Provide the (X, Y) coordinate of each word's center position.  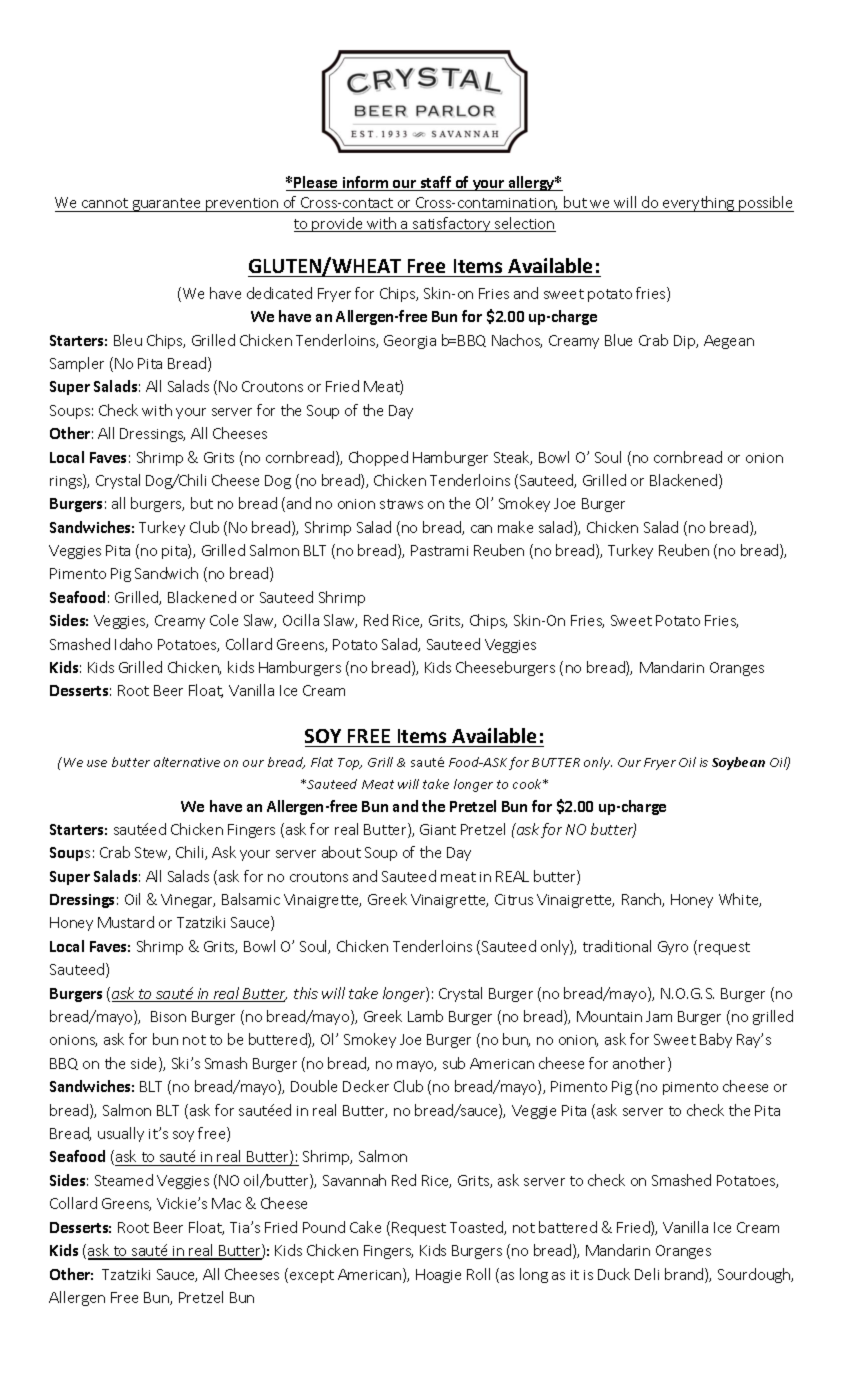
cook (528, 784)
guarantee (166, 205)
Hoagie (438, 1276)
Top (350, 764)
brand (685, 1275)
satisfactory (452, 224)
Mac (226, 1203)
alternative (187, 762)
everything (699, 204)
